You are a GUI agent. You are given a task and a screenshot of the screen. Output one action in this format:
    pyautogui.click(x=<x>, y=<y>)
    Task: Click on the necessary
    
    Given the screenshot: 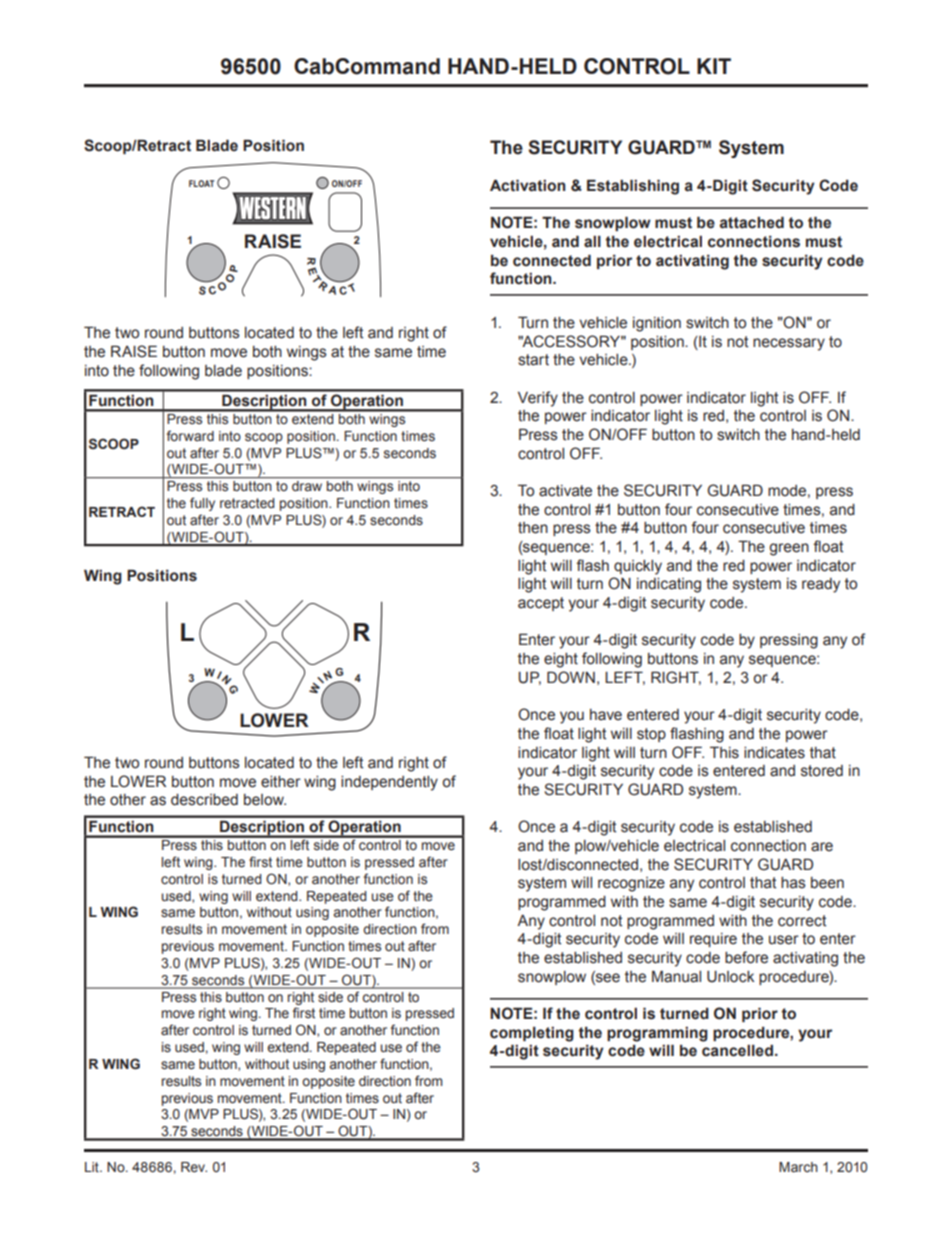 What is the action you would take?
    pyautogui.click(x=789, y=344)
